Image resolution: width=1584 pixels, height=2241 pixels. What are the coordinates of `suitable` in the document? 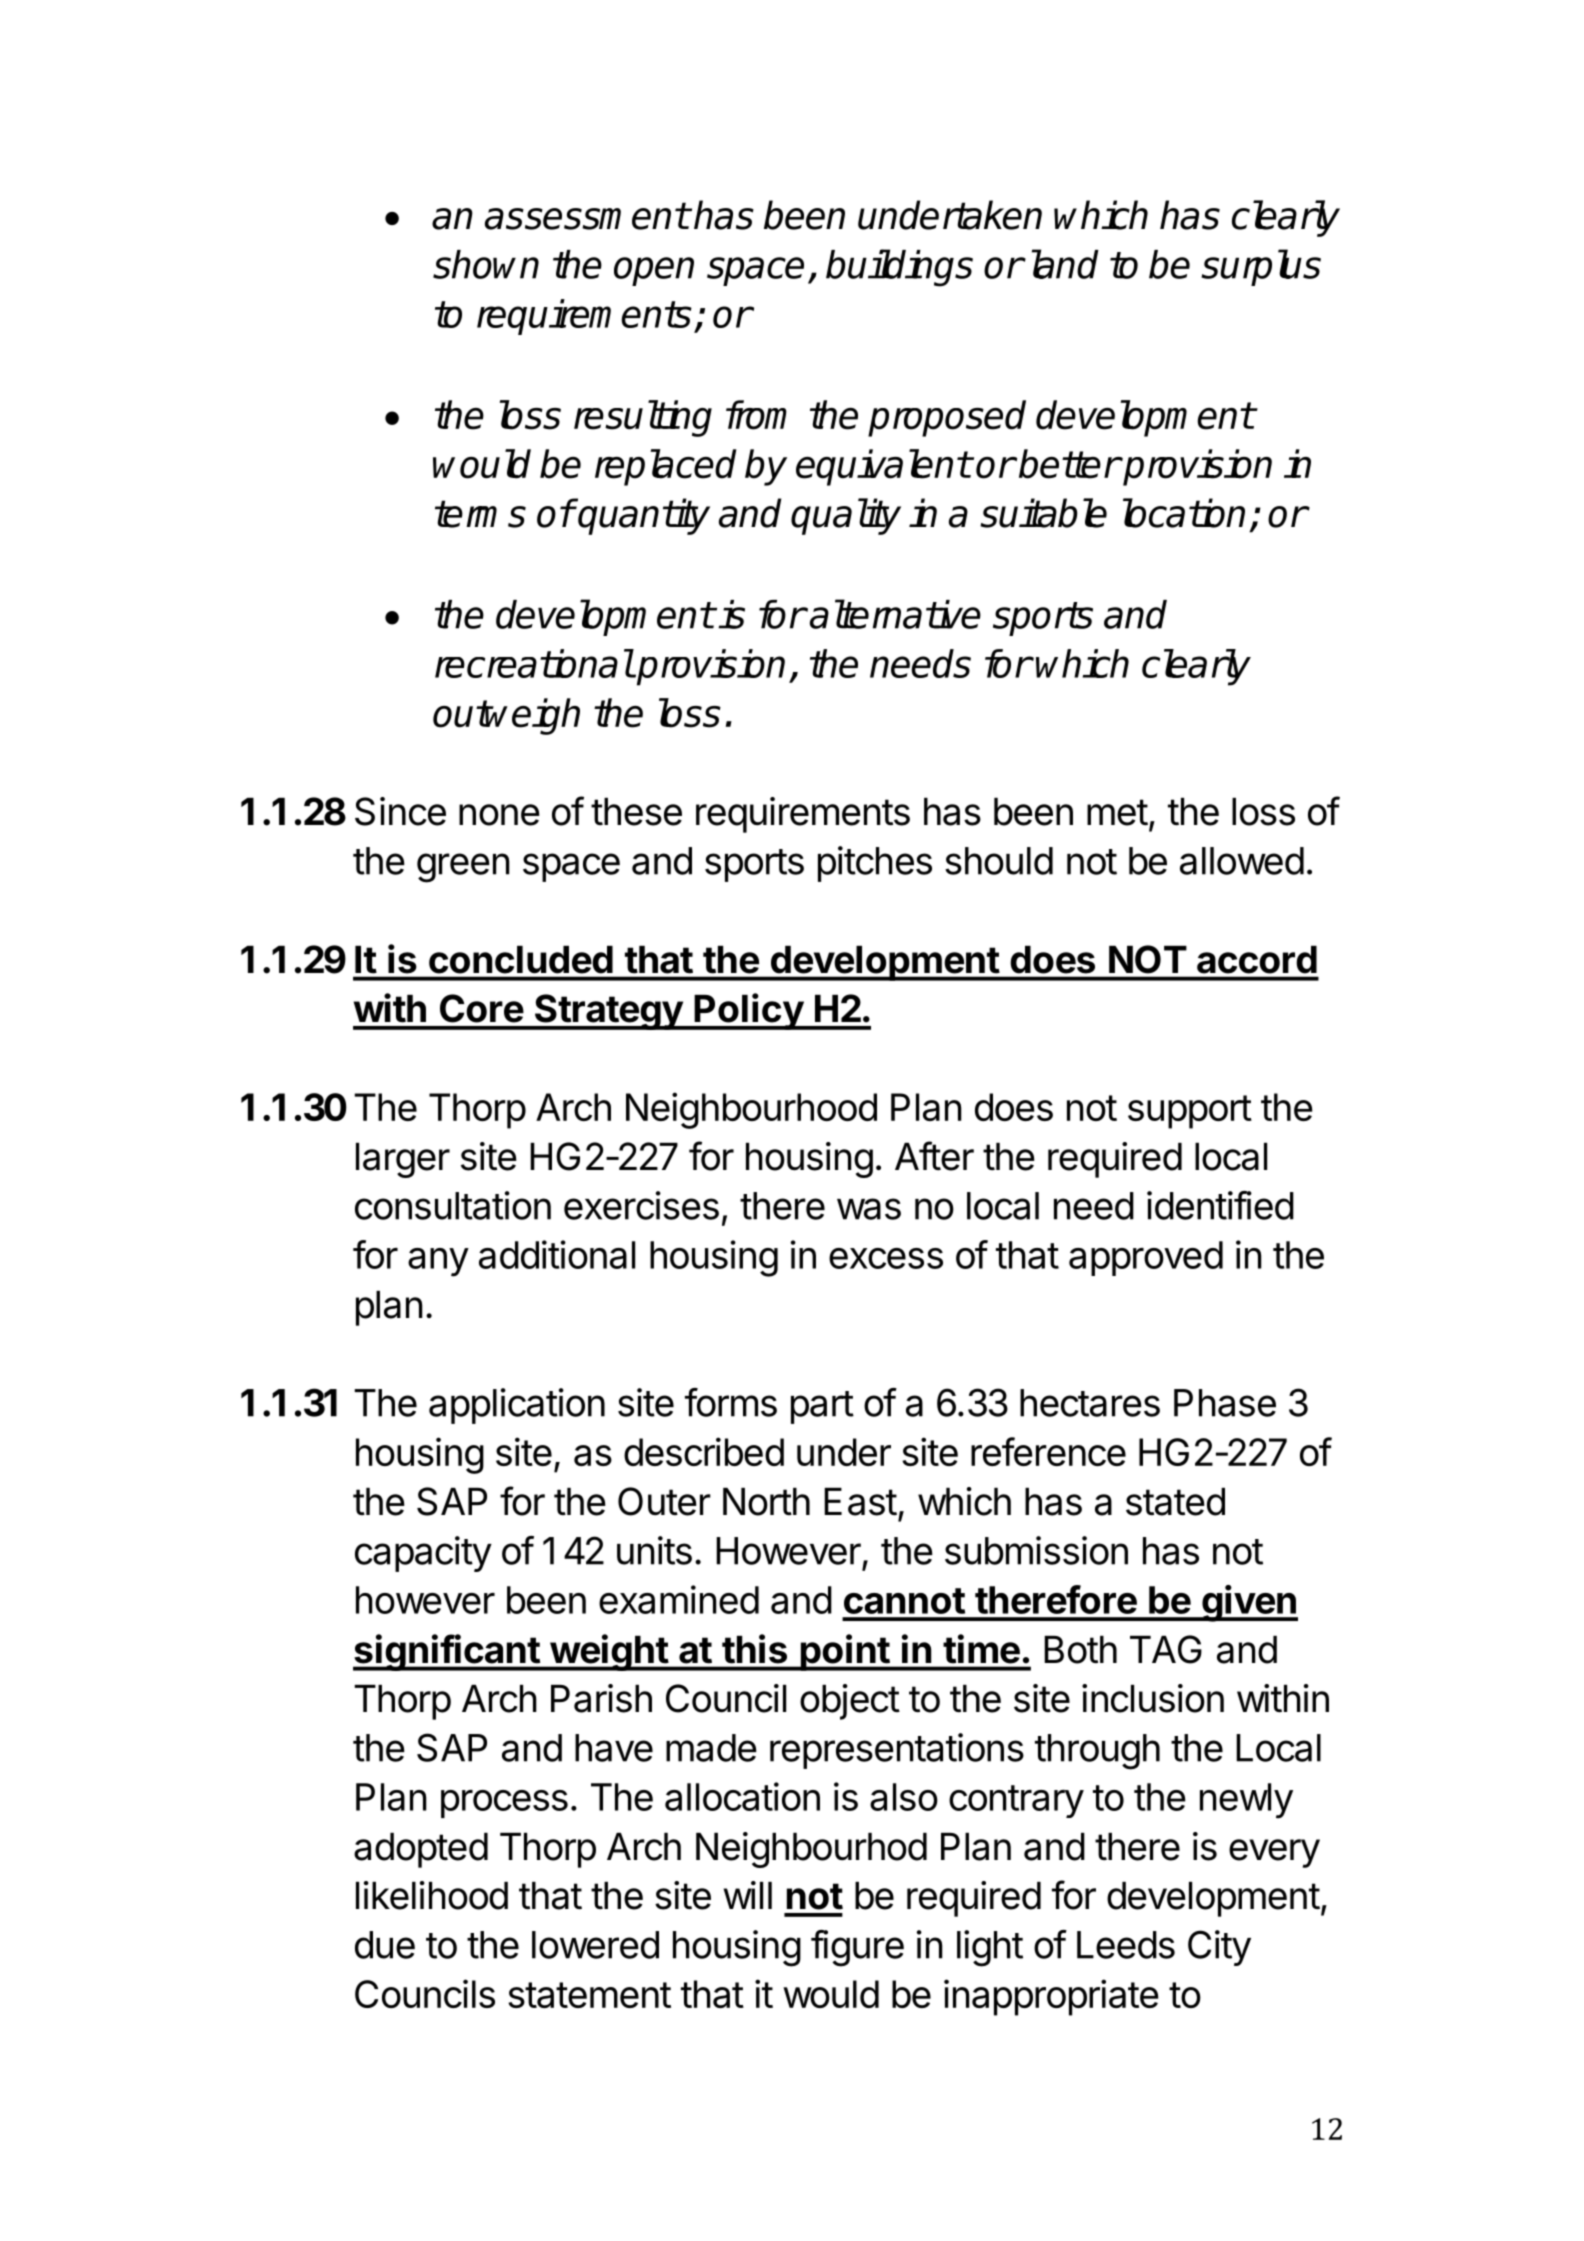 It's located at (1043, 513).
